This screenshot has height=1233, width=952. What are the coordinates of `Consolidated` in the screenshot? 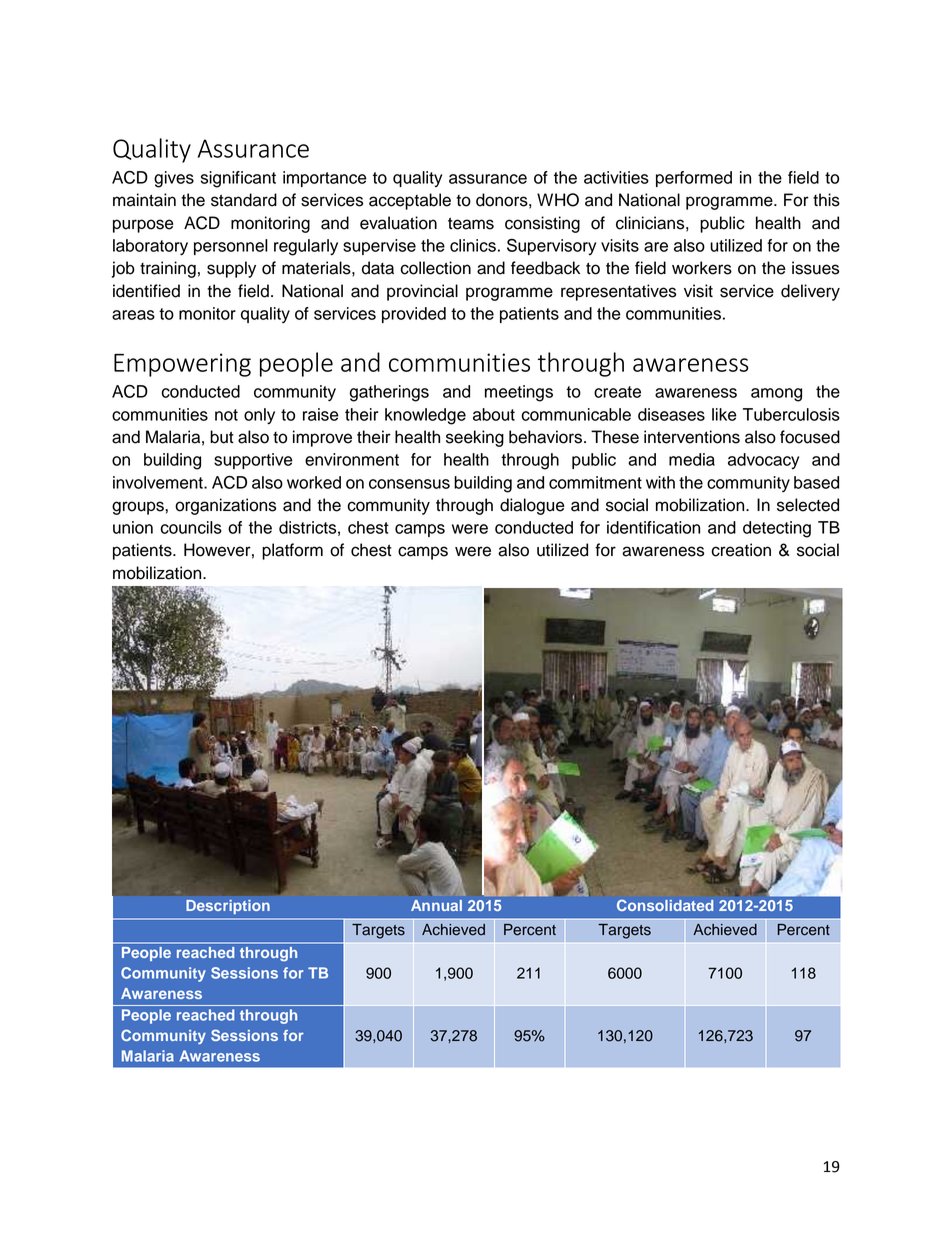 It's located at (665, 905).
